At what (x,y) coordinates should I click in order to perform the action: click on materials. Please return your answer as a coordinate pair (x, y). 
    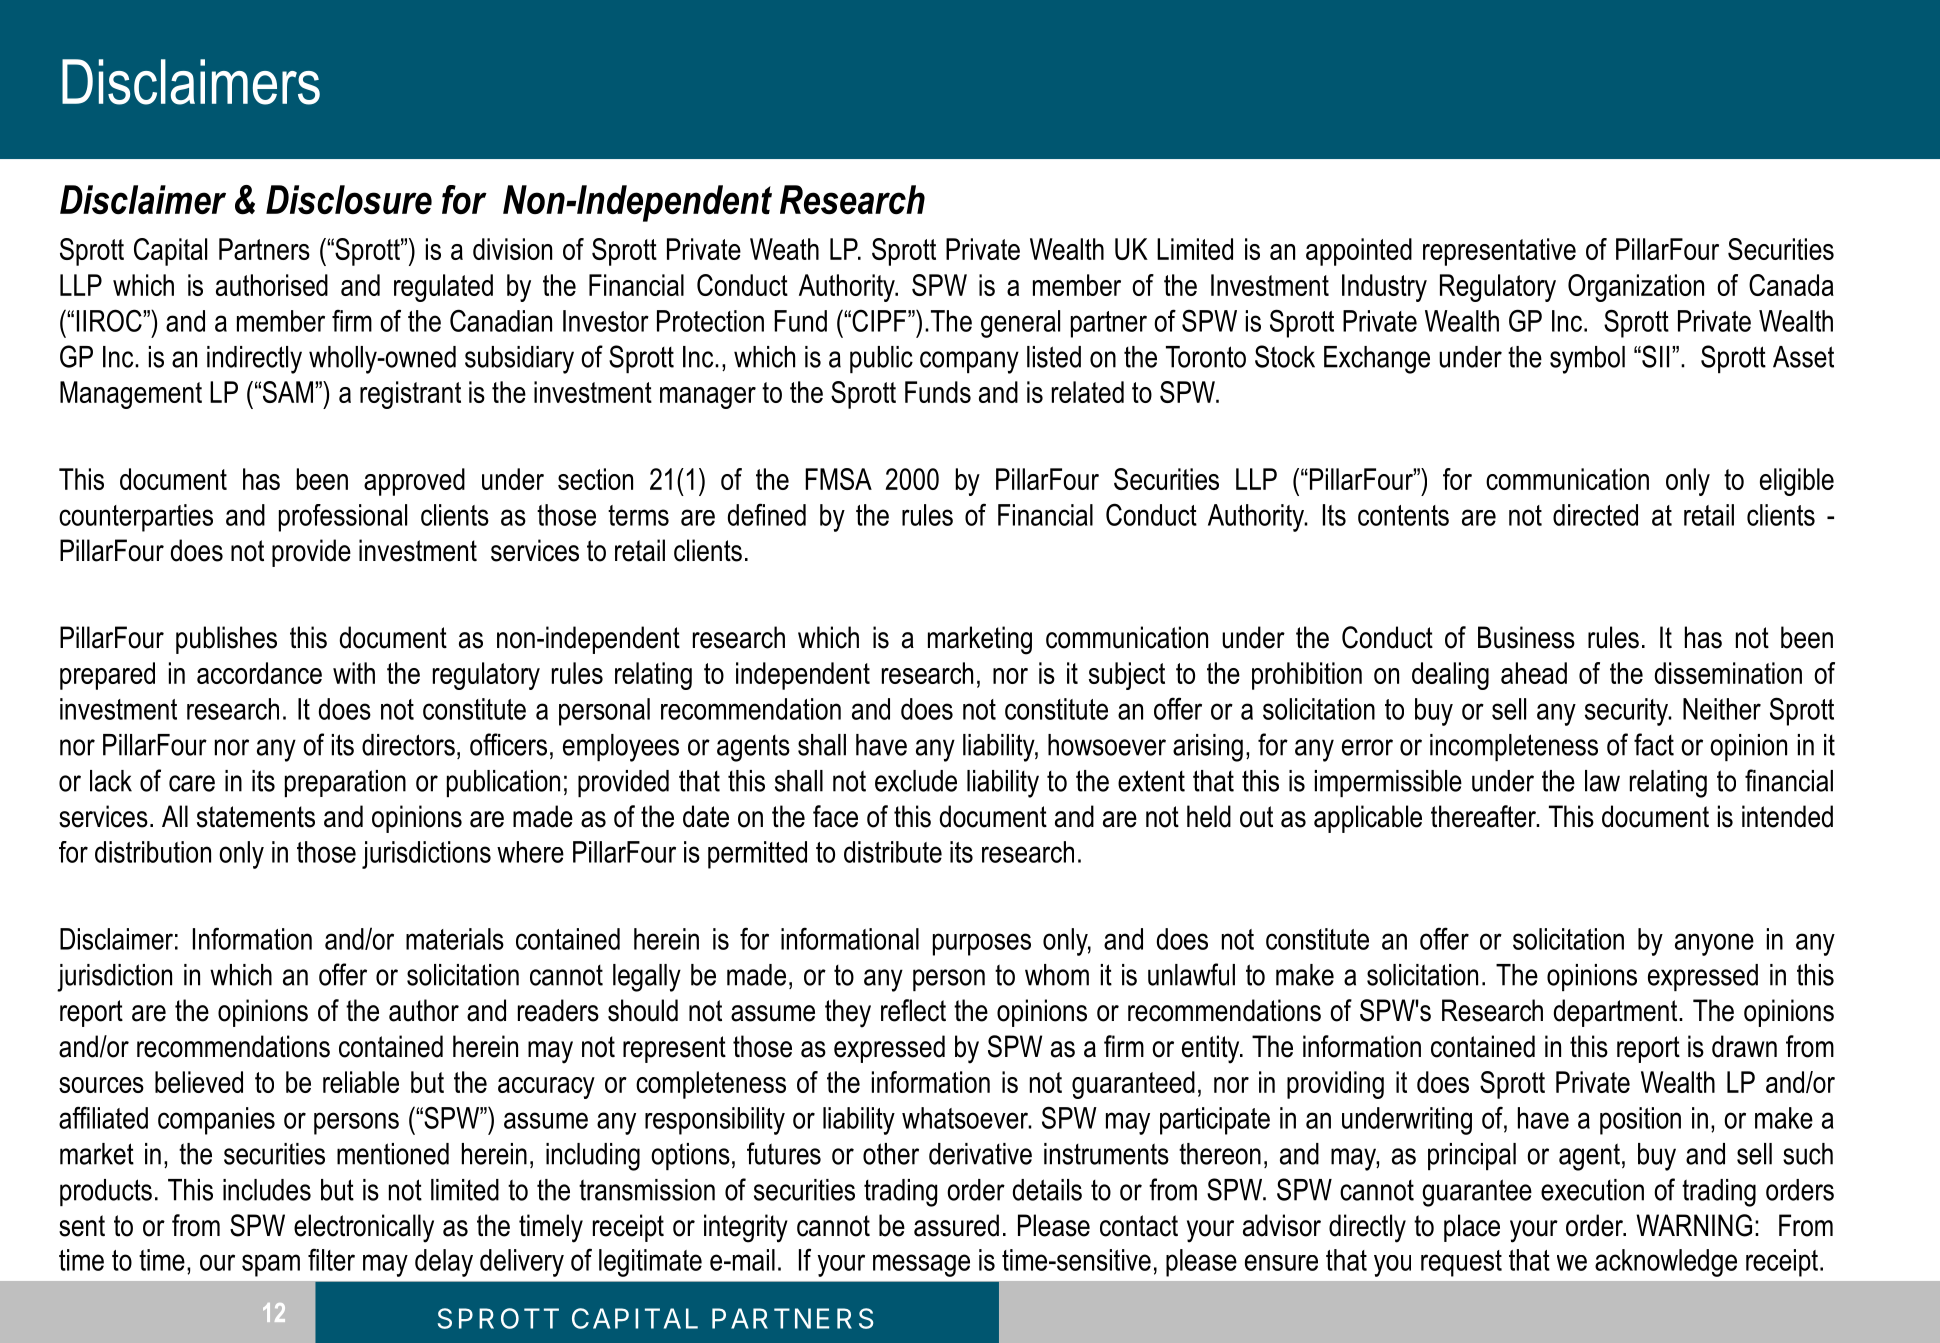
    Looking at the image, I should click on (455, 939).
